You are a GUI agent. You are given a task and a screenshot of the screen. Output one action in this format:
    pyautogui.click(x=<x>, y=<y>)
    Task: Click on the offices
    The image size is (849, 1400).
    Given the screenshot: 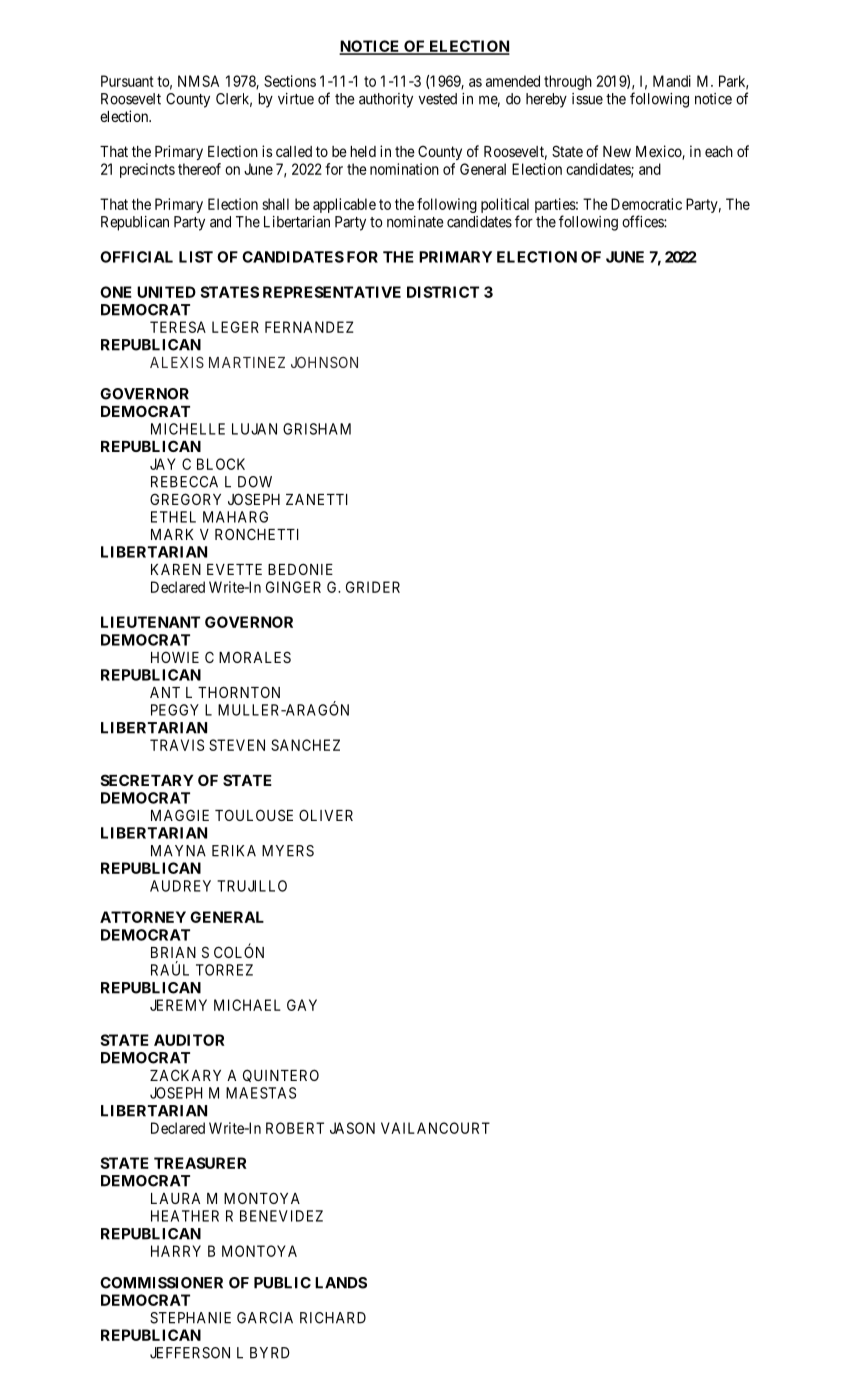 What is the action you would take?
    pyautogui.click(x=643, y=221)
